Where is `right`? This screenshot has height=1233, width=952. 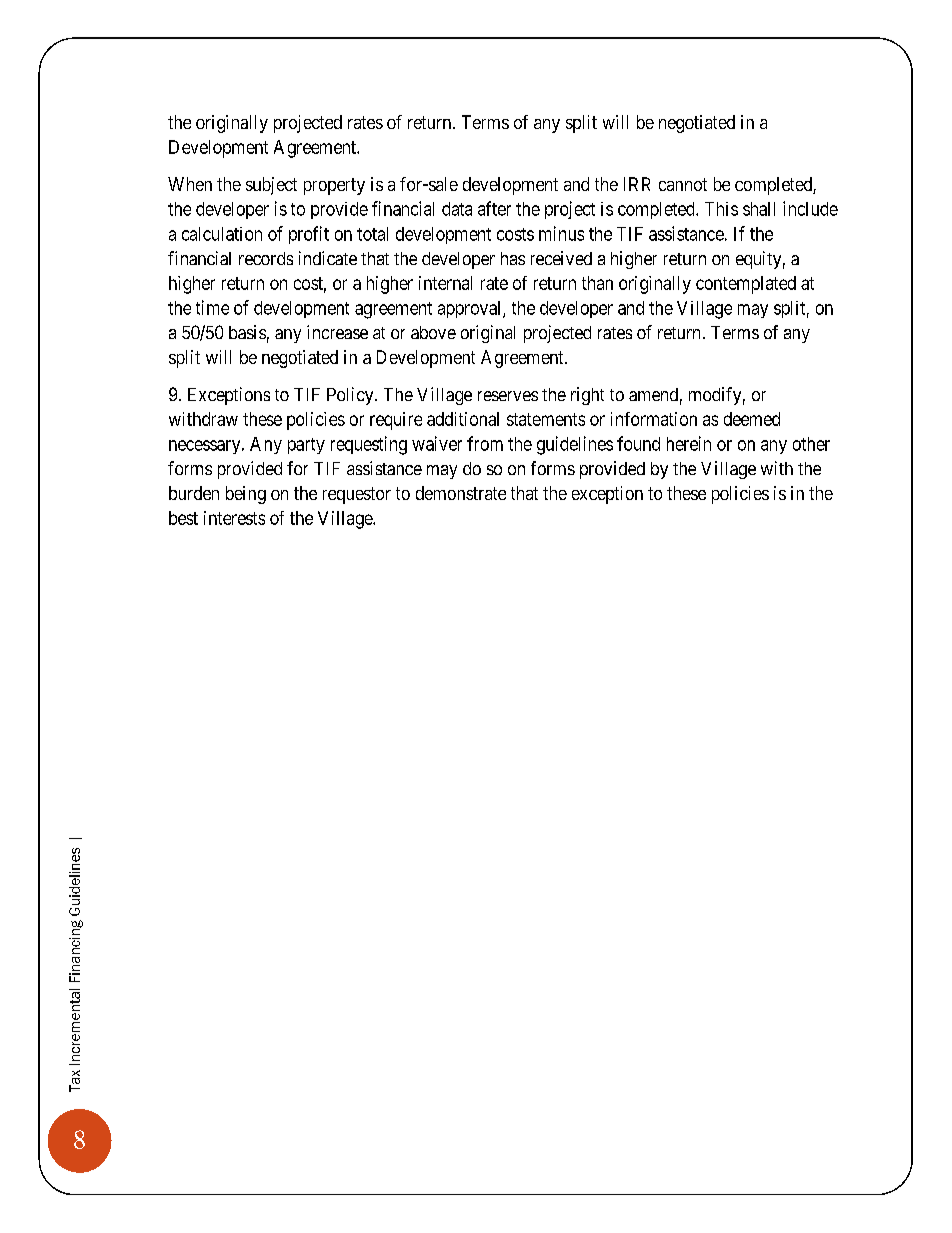 right is located at coordinates (587, 396).
